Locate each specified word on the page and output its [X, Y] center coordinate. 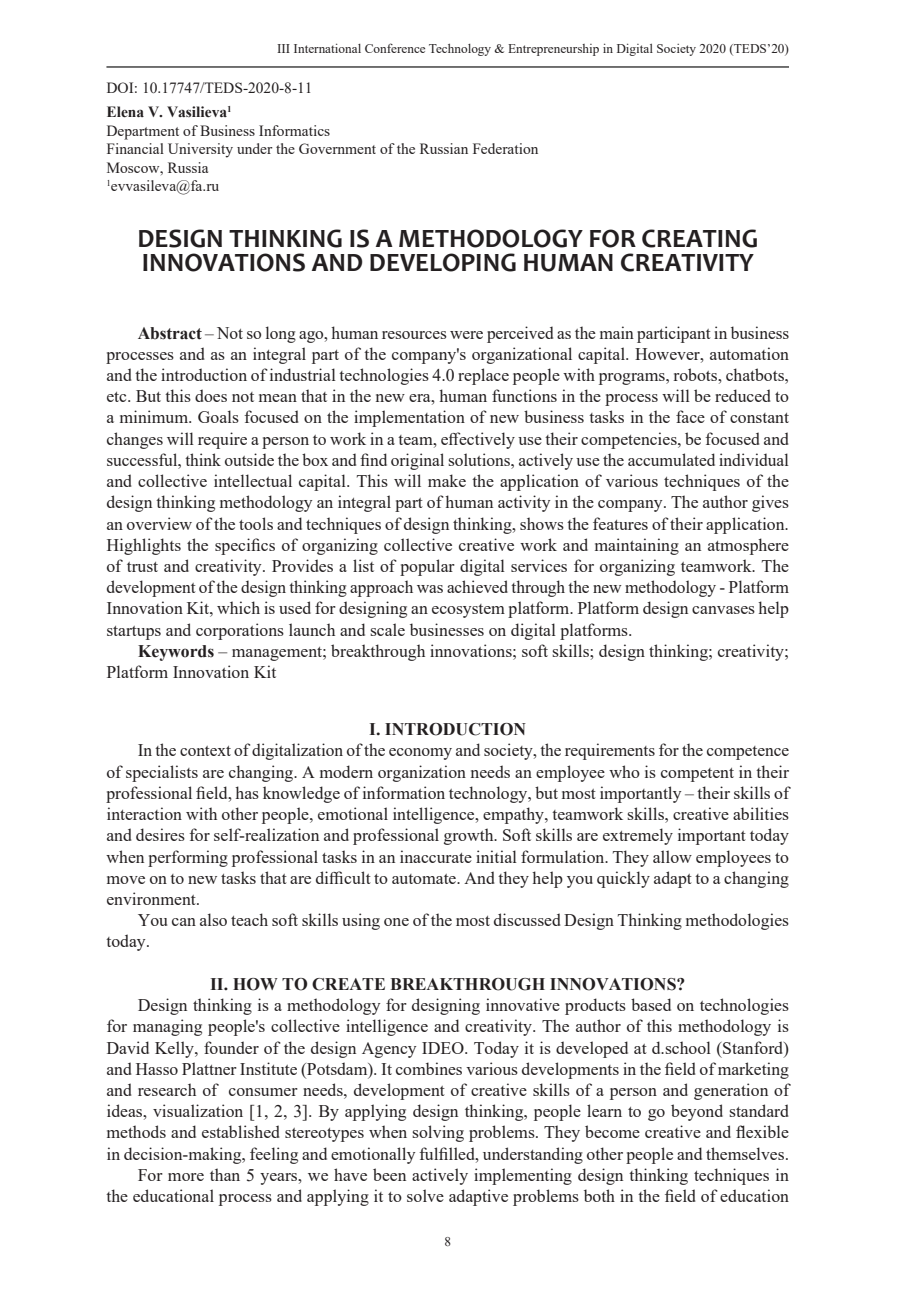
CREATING [699, 238]
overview [159, 523]
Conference [395, 48]
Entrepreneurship [553, 50]
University [200, 150]
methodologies [737, 921]
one [396, 922]
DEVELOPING [443, 262]
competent [697, 775]
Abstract [170, 333]
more [186, 1177]
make [447, 480]
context [205, 751]
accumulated [671, 459]
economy [420, 754]
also [213, 919]
